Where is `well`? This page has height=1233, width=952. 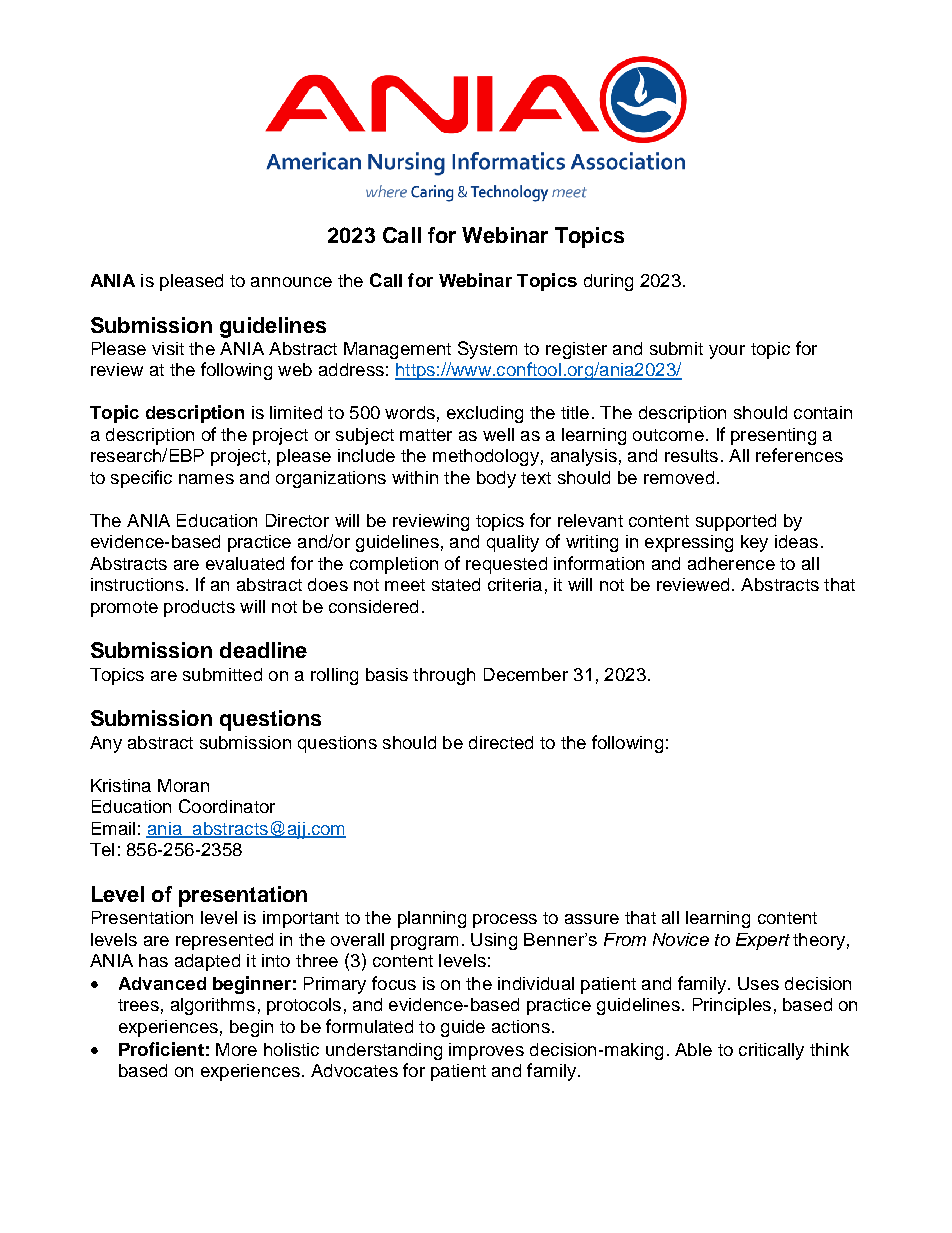
well is located at coordinates (498, 434).
